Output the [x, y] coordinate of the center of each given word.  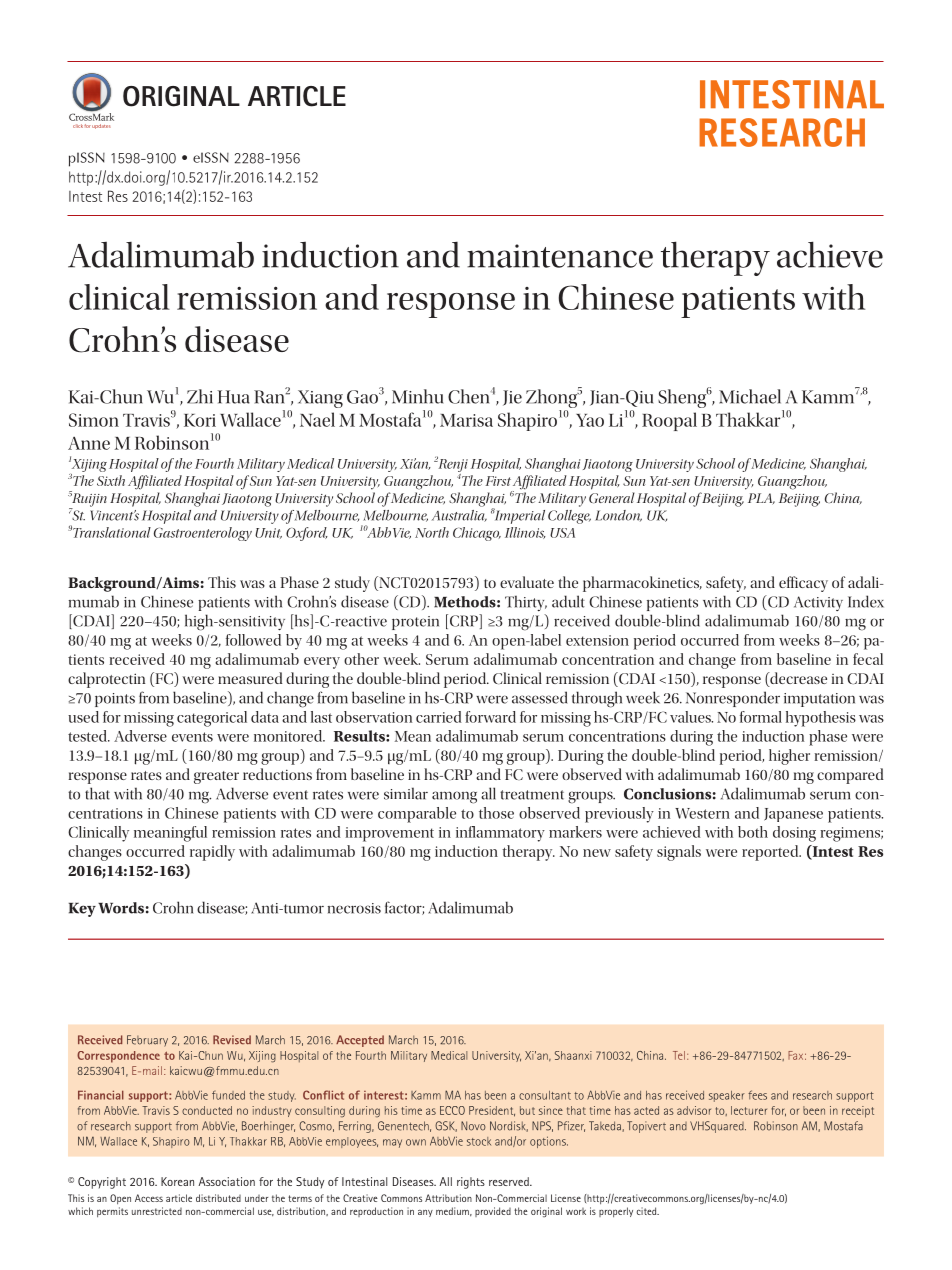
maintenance [560, 256]
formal [761, 717]
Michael [750, 396]
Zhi [200, 396]
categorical [212, 719]
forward [490, 717]
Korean [177, 1181]
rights [471, 1183]
